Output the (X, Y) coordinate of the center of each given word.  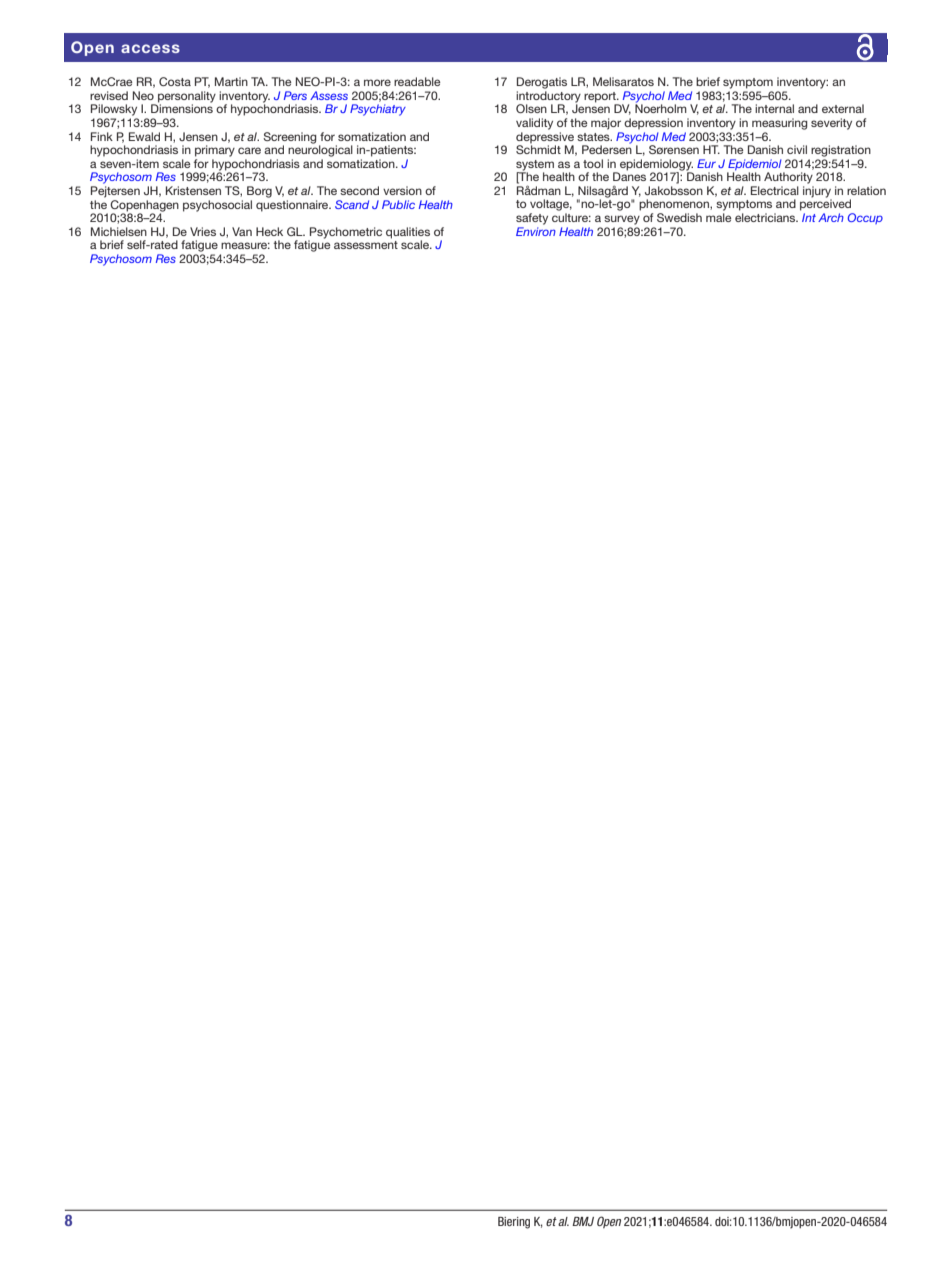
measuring (780, 124)
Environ (536, 231)
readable (417, 81)
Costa (175, 81)
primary (215, 151)
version (402, 190)
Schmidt (538, 148)
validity (534, 124)
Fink (102, 136)
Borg (259, 192)
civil (797, 149)
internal (774, 108)
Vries (203, 231)
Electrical (775, 190)
